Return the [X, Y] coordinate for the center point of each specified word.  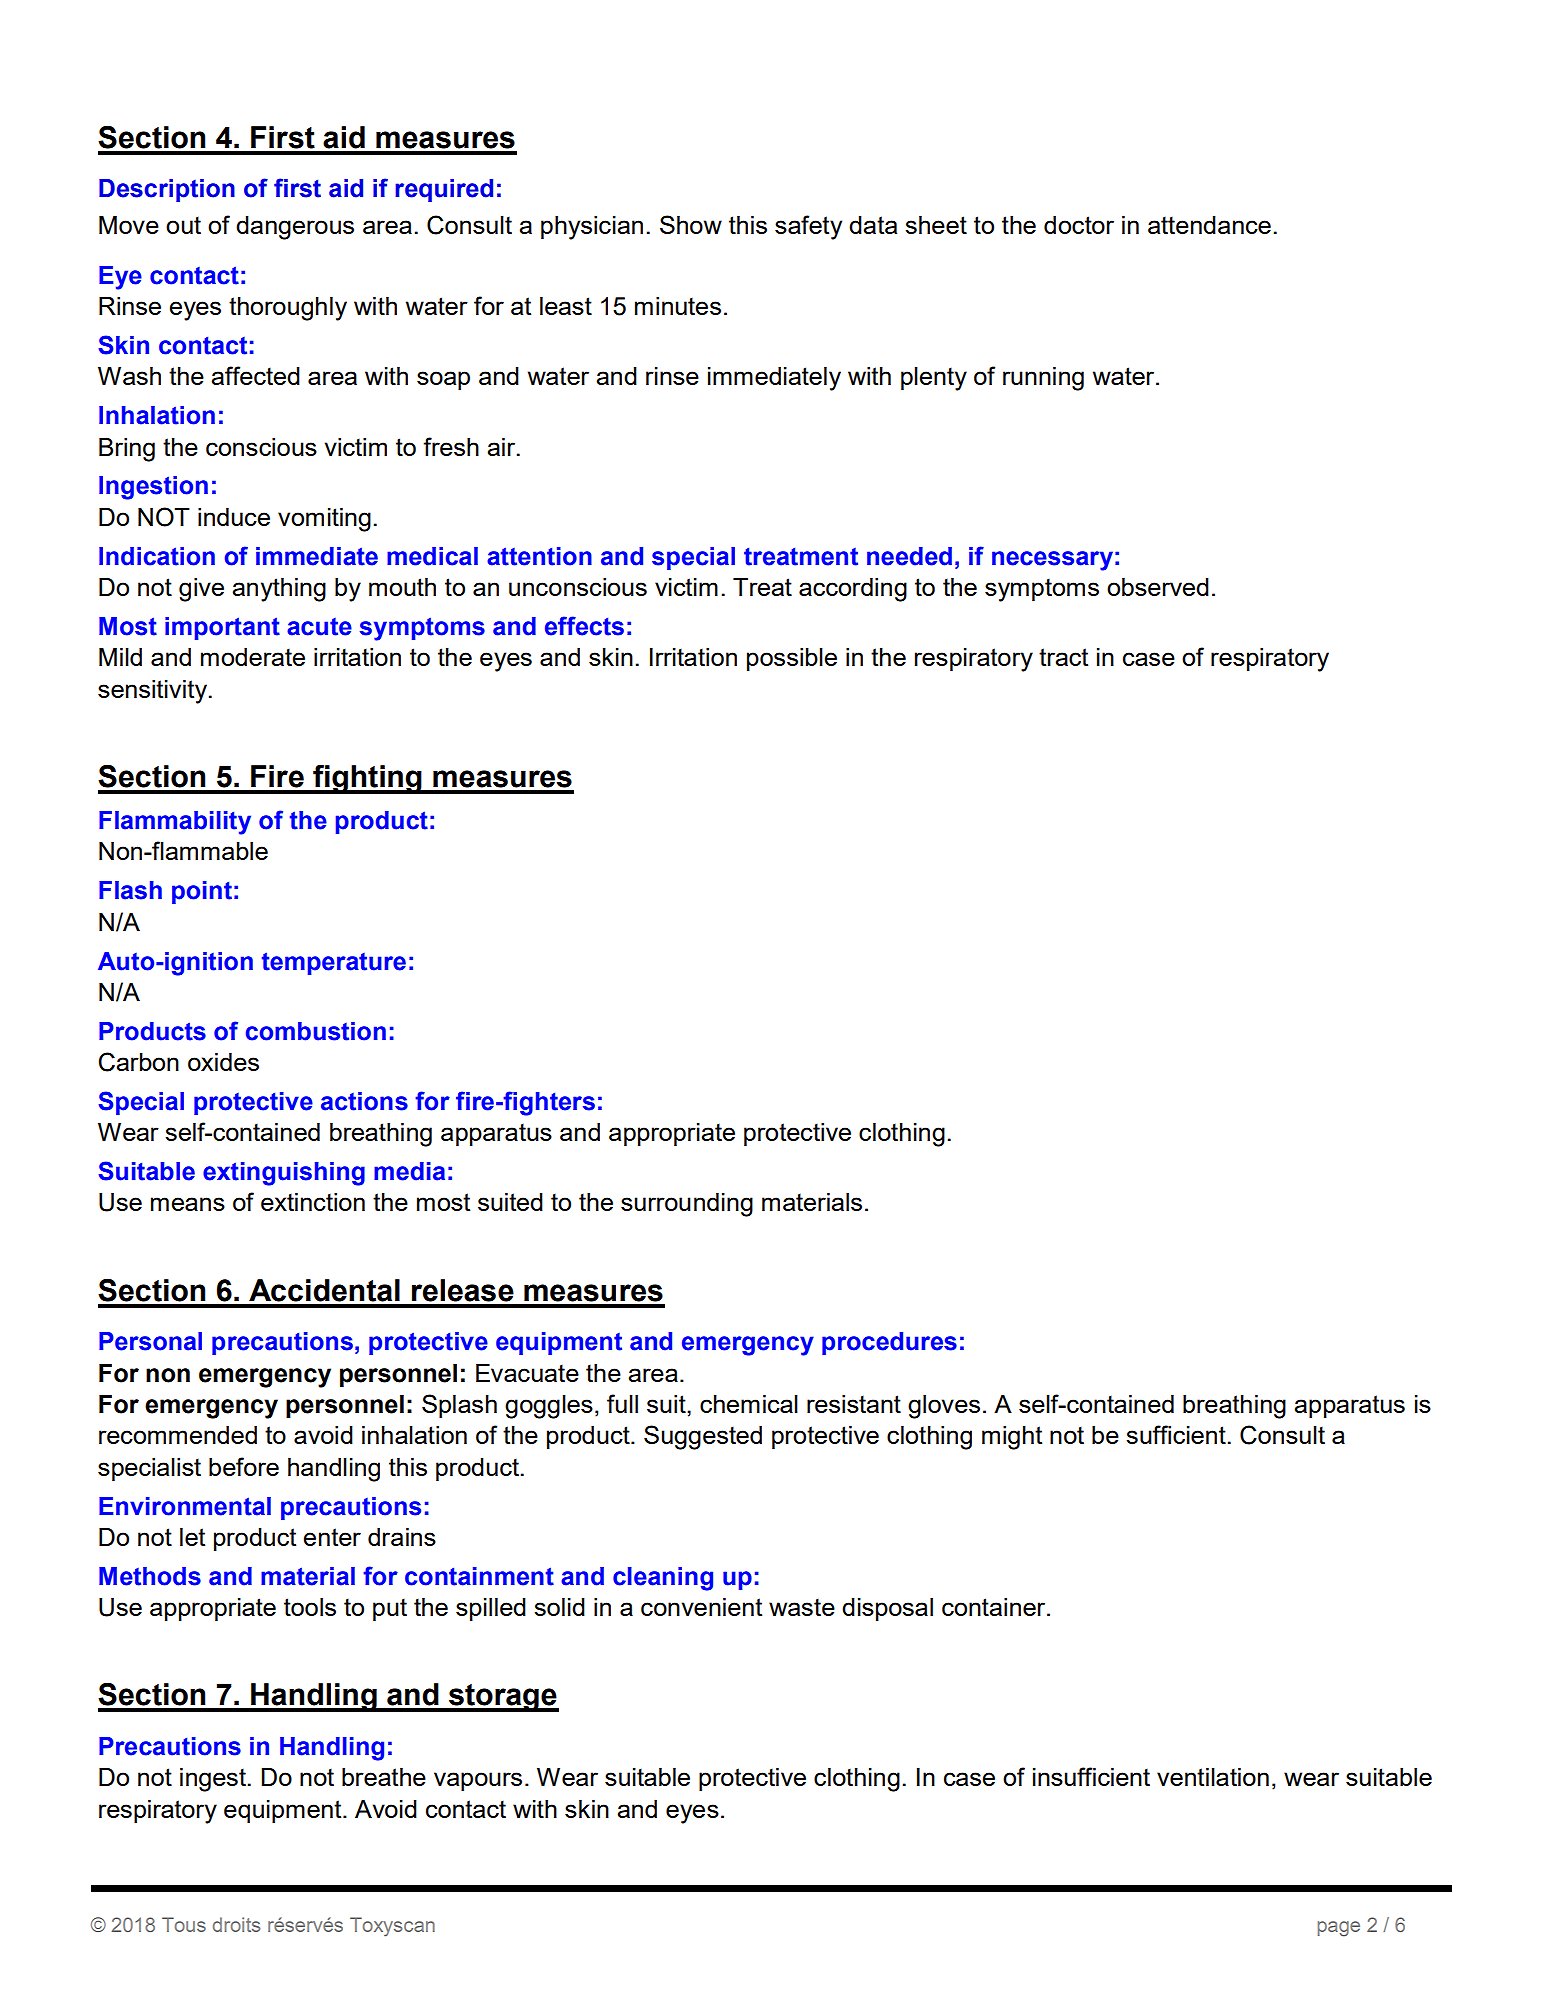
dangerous [295, 228]
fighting [367, 779]
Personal [150, 1341]
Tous [184, 1924]
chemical [749, 1404]
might [1012, 1438]
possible [792, 659]
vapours [478, 1781]
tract [1063, 657]
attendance [1209, 225]
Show [691, 224]
